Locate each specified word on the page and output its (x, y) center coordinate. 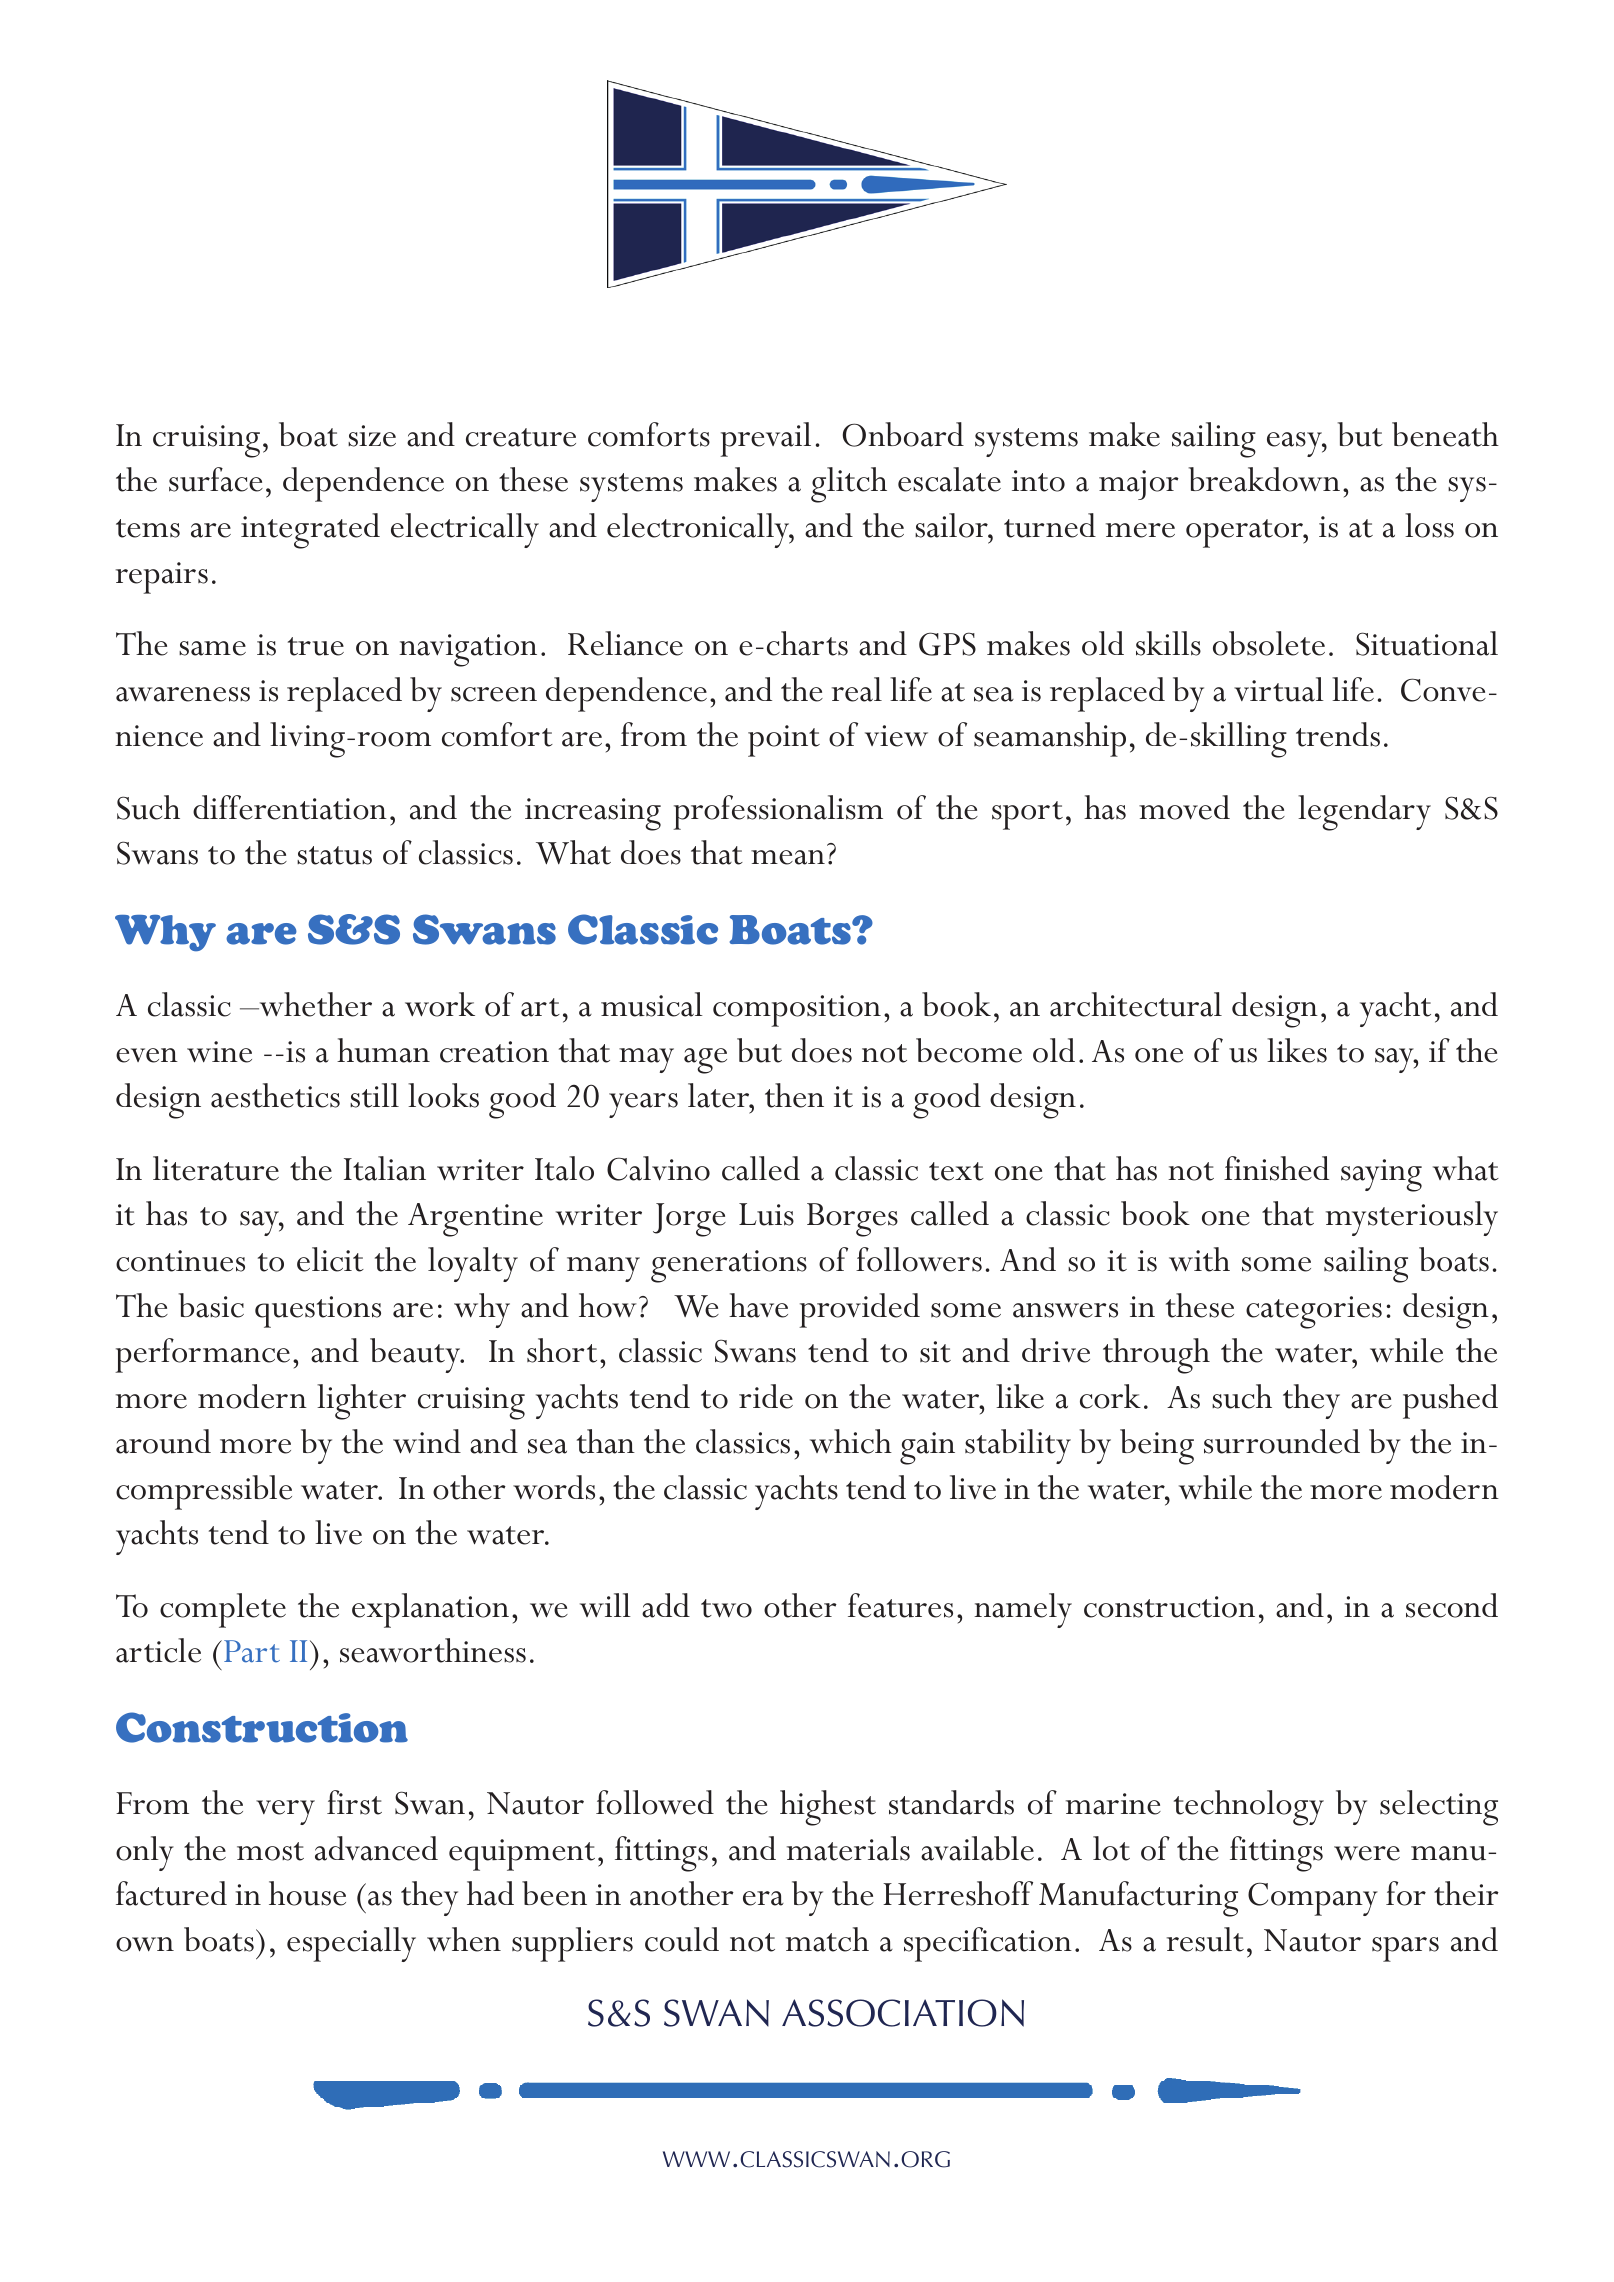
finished (1276, 1168)
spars (1405, 1949)
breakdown (1264, 479)
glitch (849, 485)
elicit (330, 1259)
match (827, 1939)
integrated (310, 531)
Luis (766, 1214)
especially (351, 1944)
